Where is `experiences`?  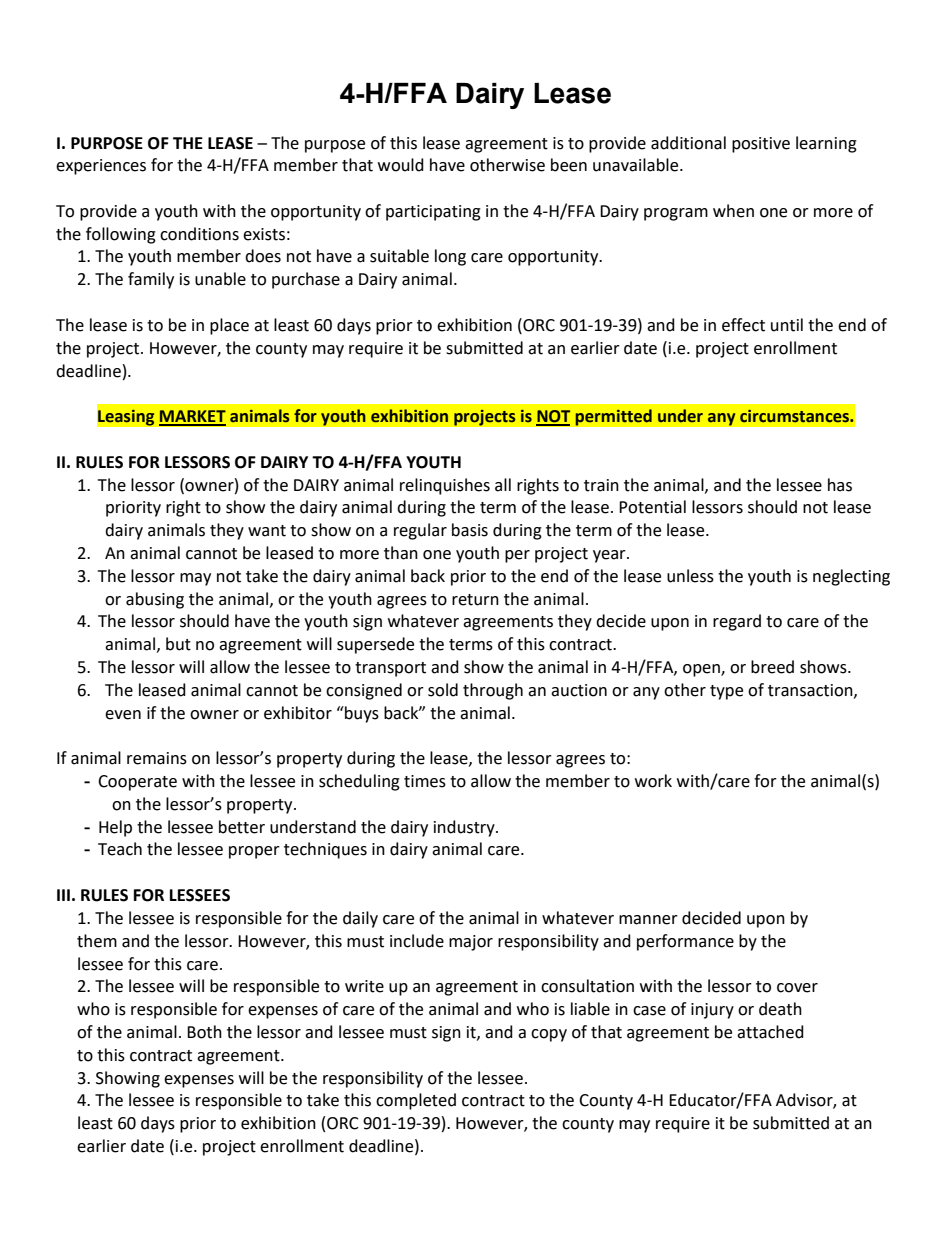 experiences is located at coordinates (101, 167).
